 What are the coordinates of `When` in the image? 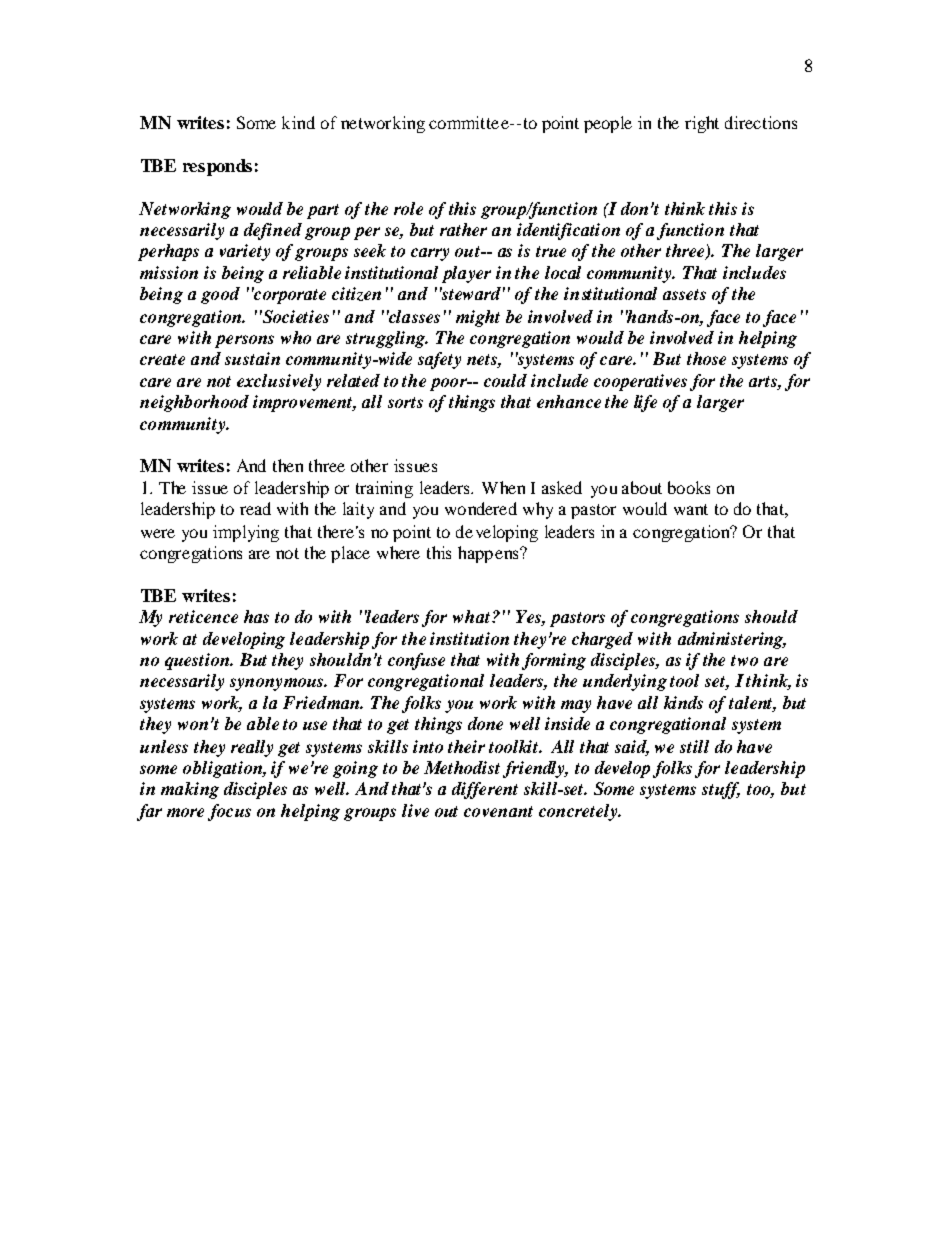 It's located at (503, 487).
